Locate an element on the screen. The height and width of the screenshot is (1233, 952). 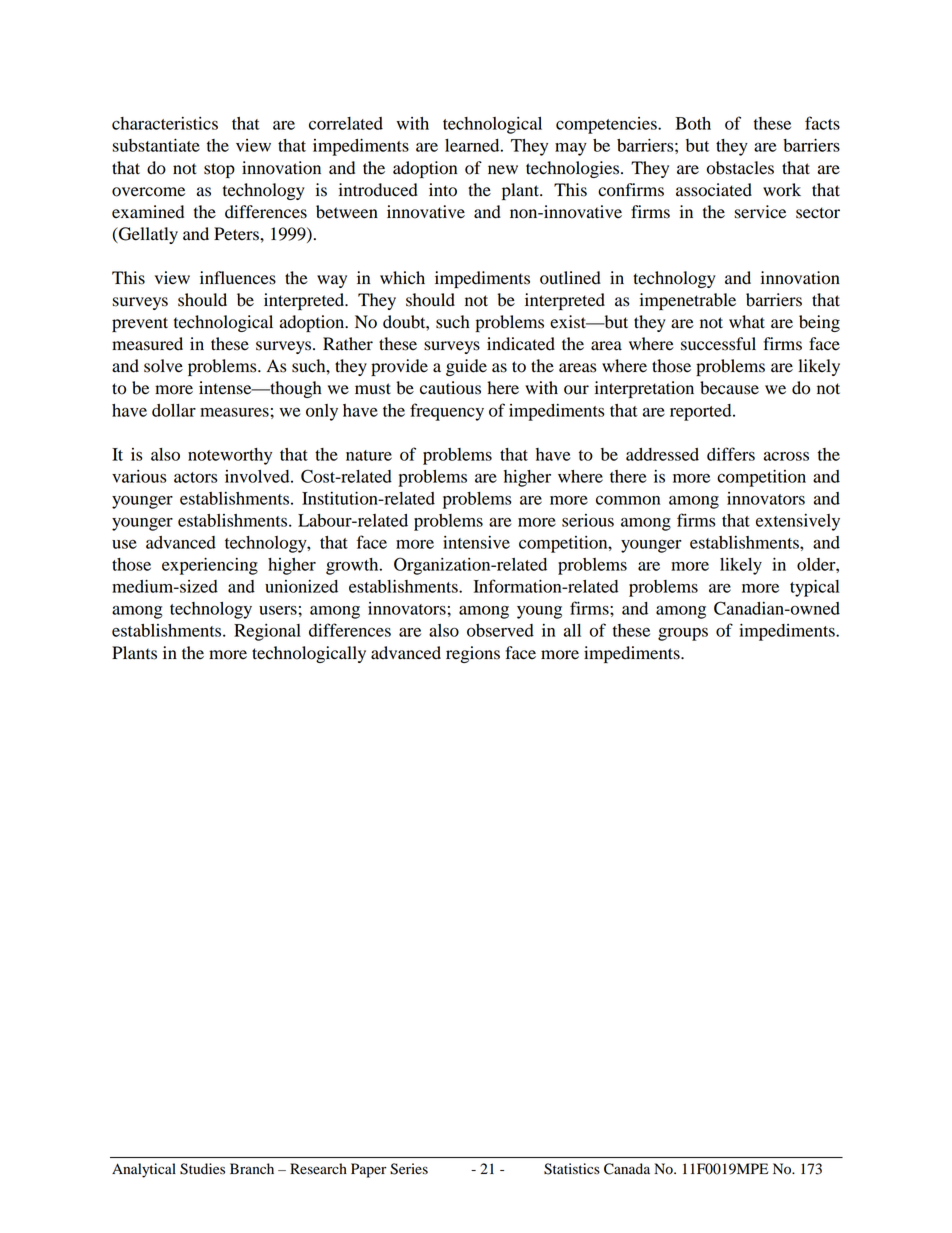
Regional is located at coordinates (267, 632).
